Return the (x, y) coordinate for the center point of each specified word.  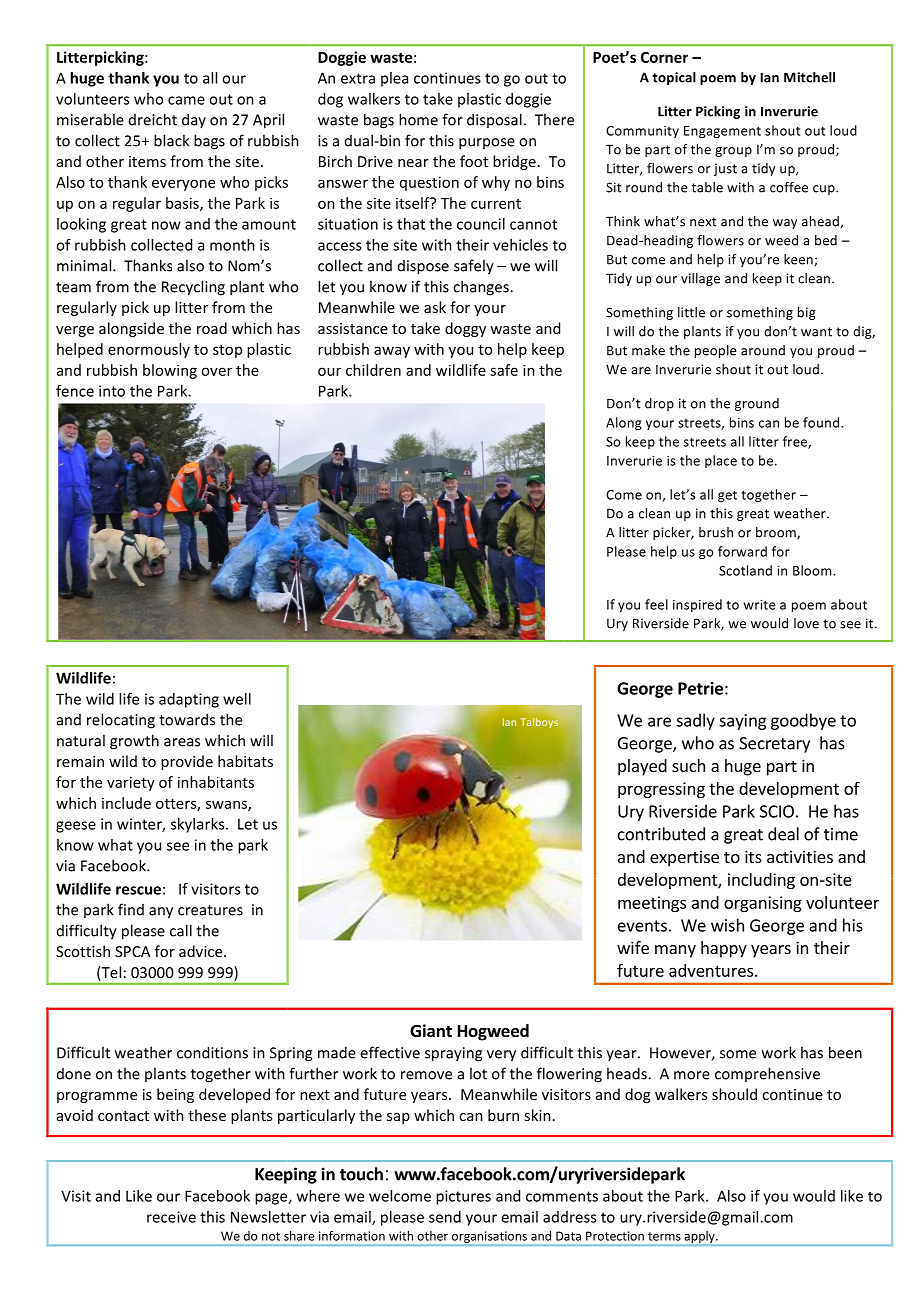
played (642, 767)
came (186, 100)
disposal (494, 120)
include (126, 803)
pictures (463, 1197)
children (373, 370)
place (721, 461)
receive (171, 1217)
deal (783, 834)
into (112, 391)
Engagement (722, 132)
